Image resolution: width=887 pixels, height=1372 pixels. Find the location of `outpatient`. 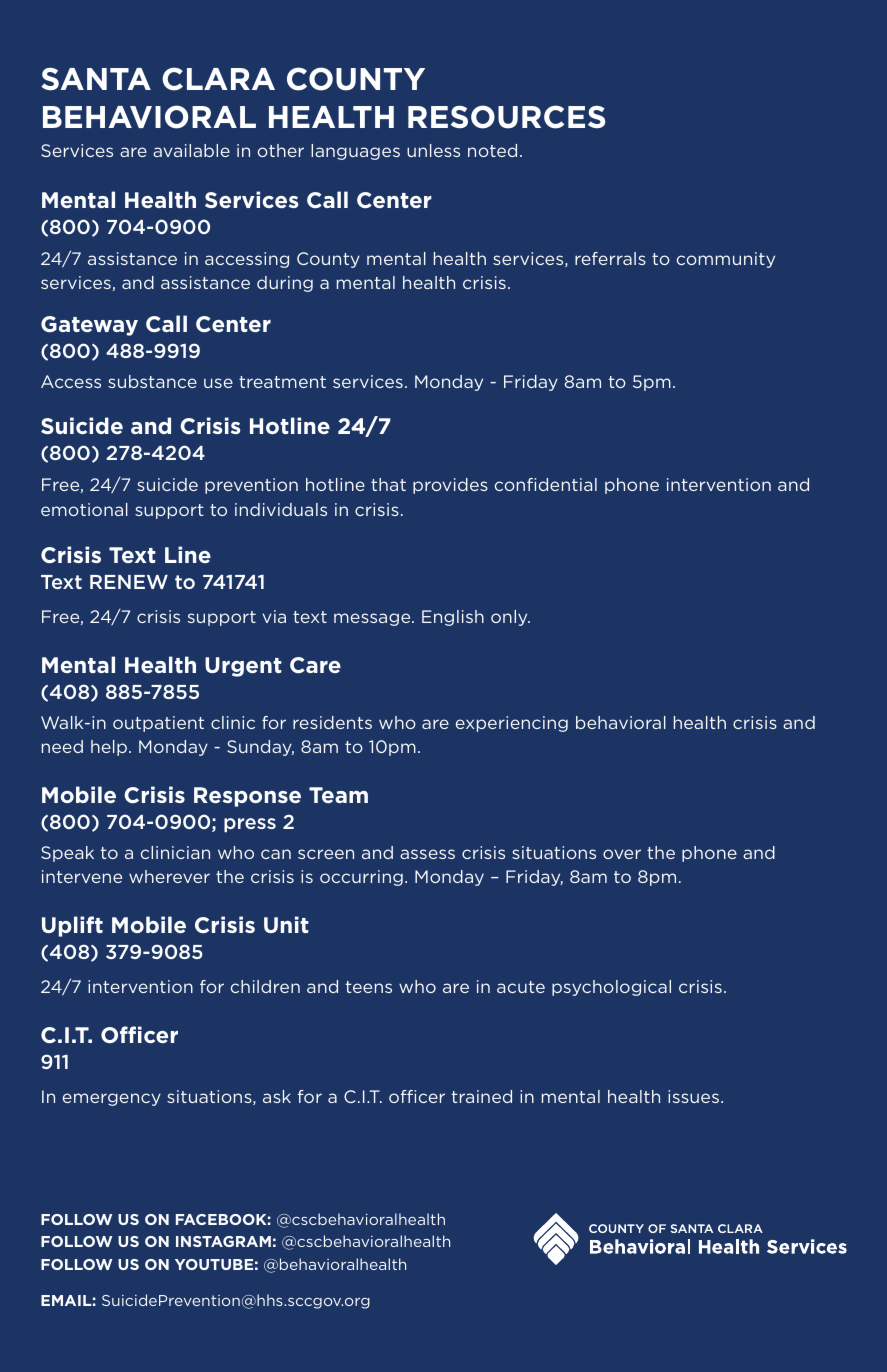

outpatient is located at coordinates (158, 724).
